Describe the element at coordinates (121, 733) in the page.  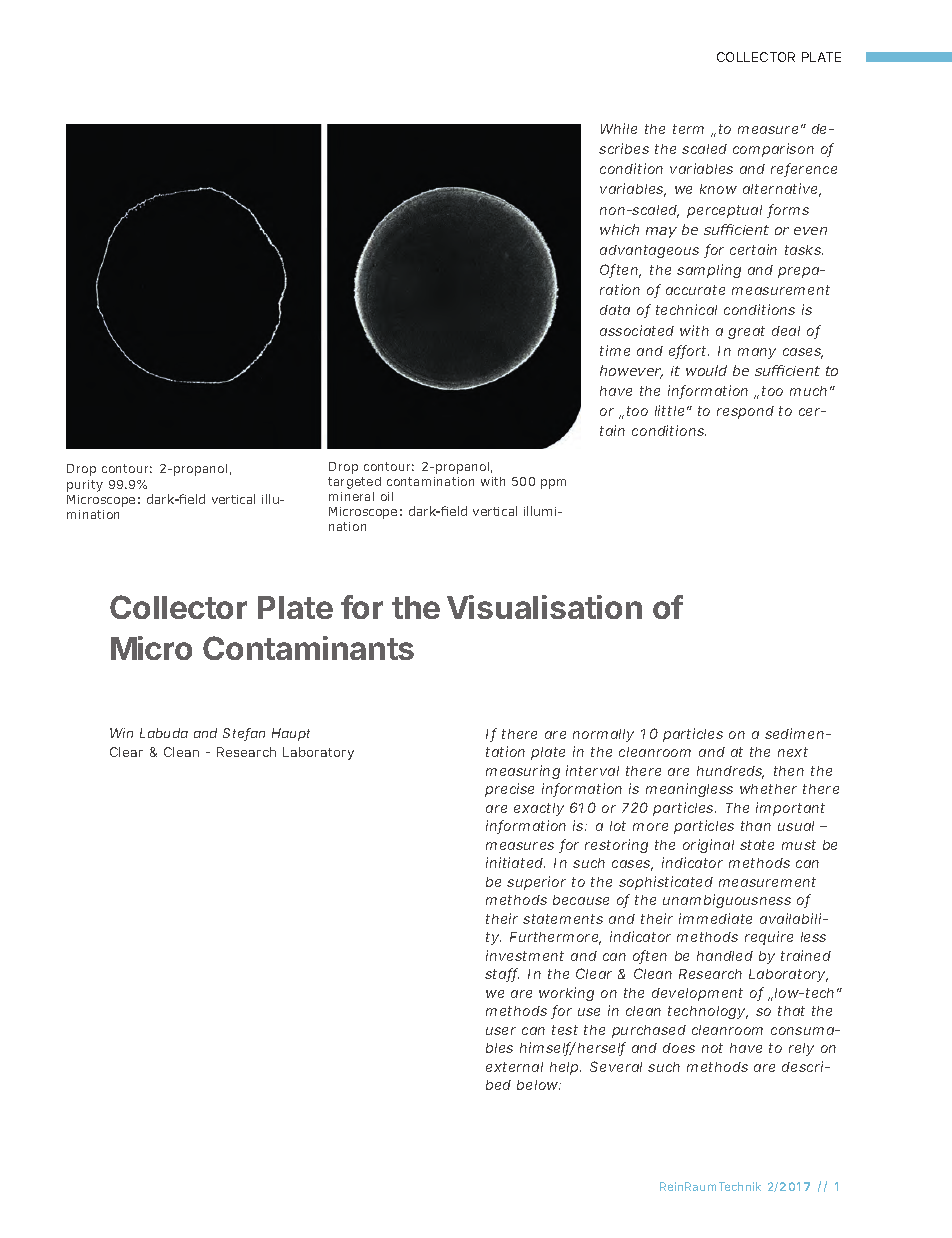
I see `Win` at that location.
